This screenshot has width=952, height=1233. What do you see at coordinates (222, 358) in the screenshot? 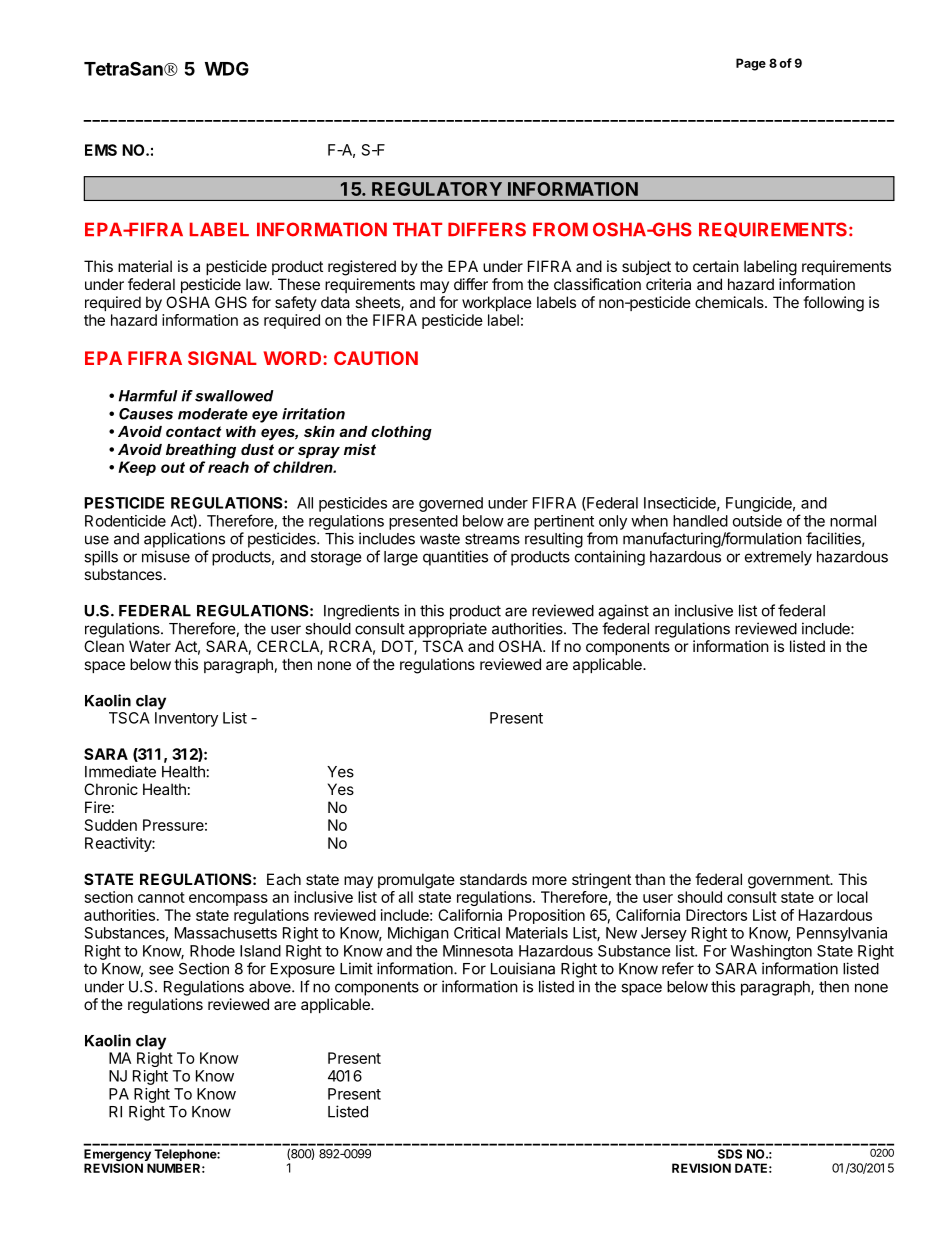
I see `SIGNAL` at bounding box center [222, 358].
